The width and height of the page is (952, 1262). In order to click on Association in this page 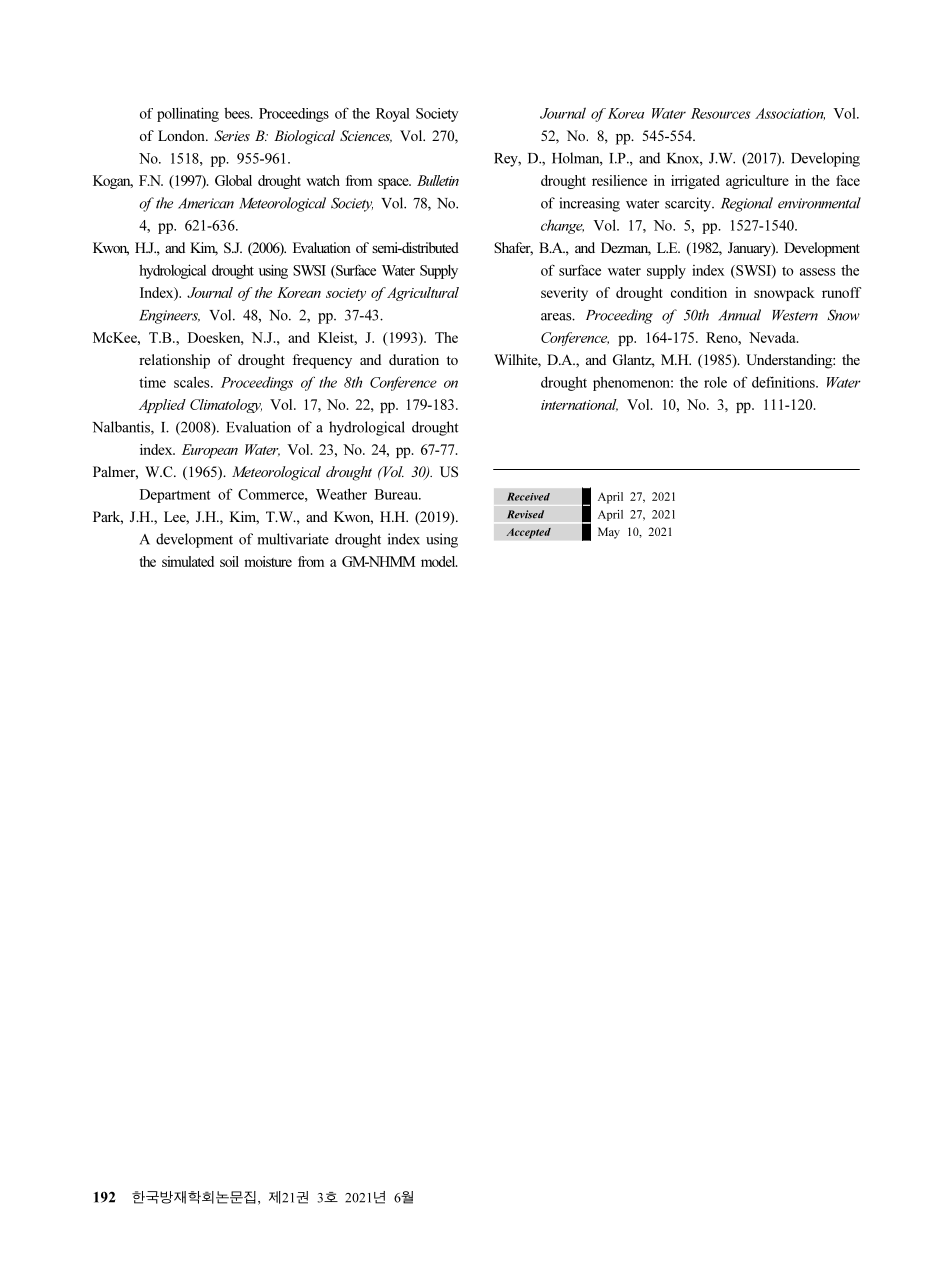, I will do `click(790, 114)`.
